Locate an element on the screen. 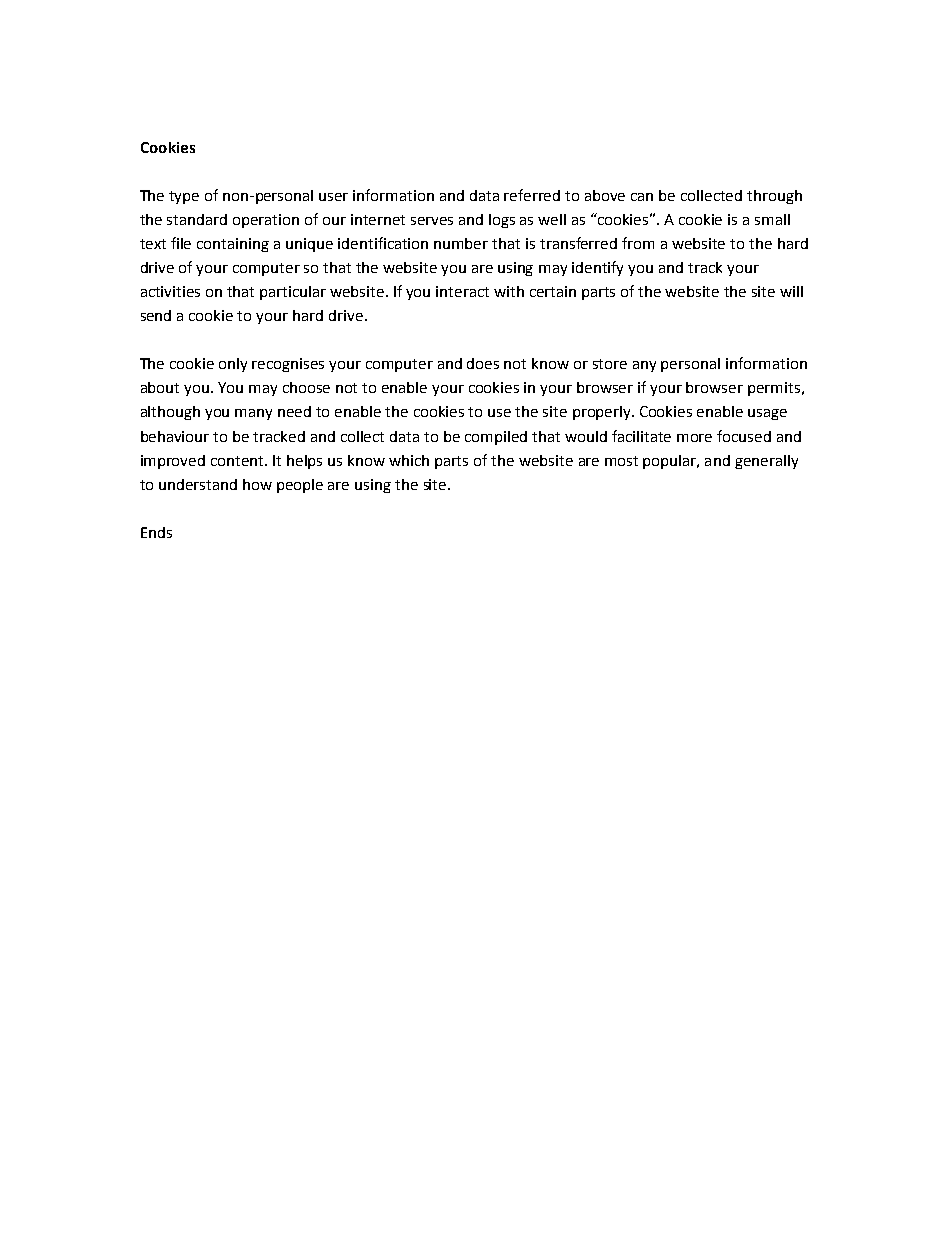 This screenshot has width=952, height=1233. Ends is located at coordinates (156, 532).
